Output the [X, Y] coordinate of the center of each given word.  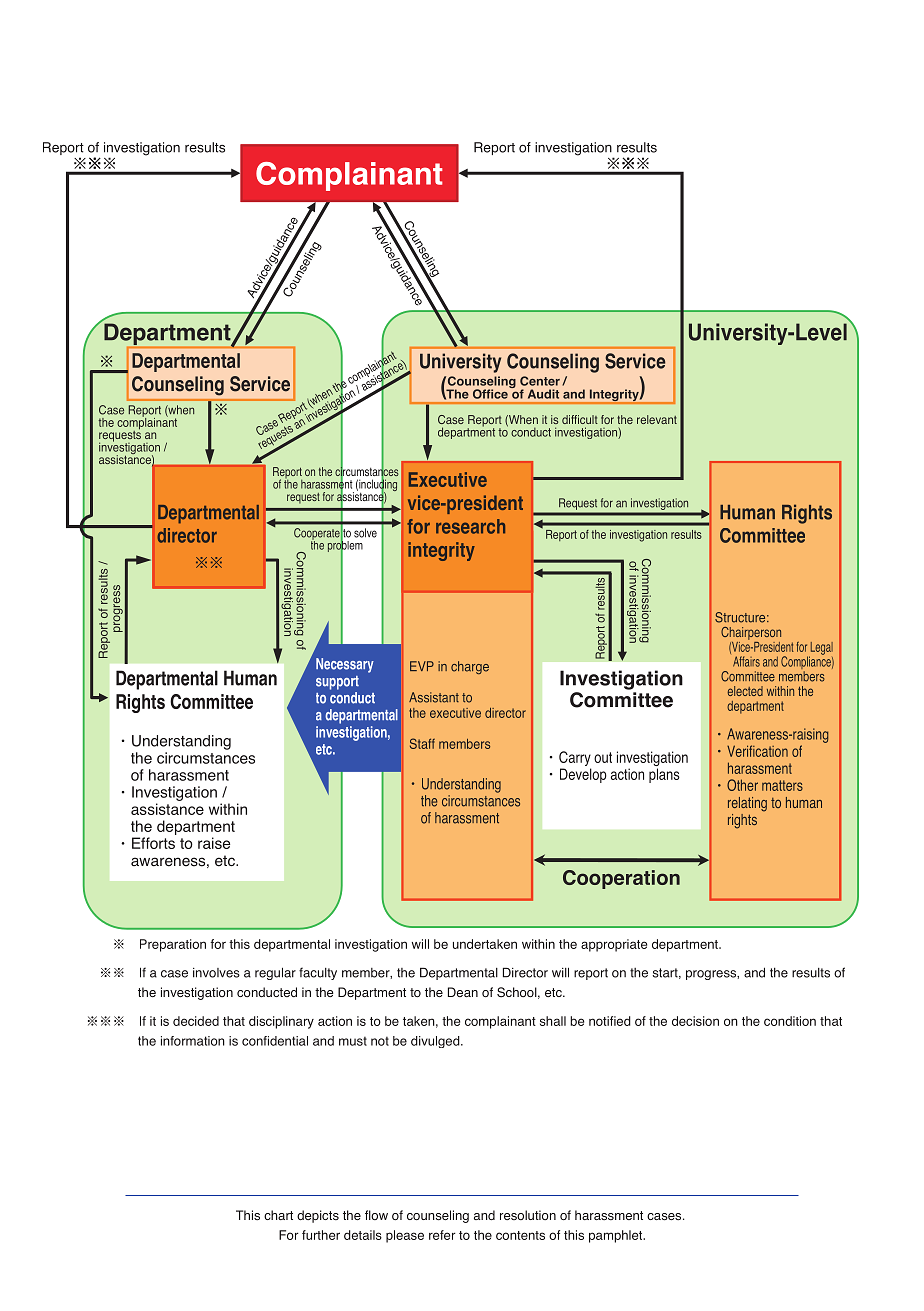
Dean [463, 992]
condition [790, 1021]
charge [470, 667]
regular [275, 973]
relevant [657, 419]
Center [540, 381]
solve [365, 533]
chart [278, 1215]
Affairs [746, 661]
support [337, 683]
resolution [528, 1215]
